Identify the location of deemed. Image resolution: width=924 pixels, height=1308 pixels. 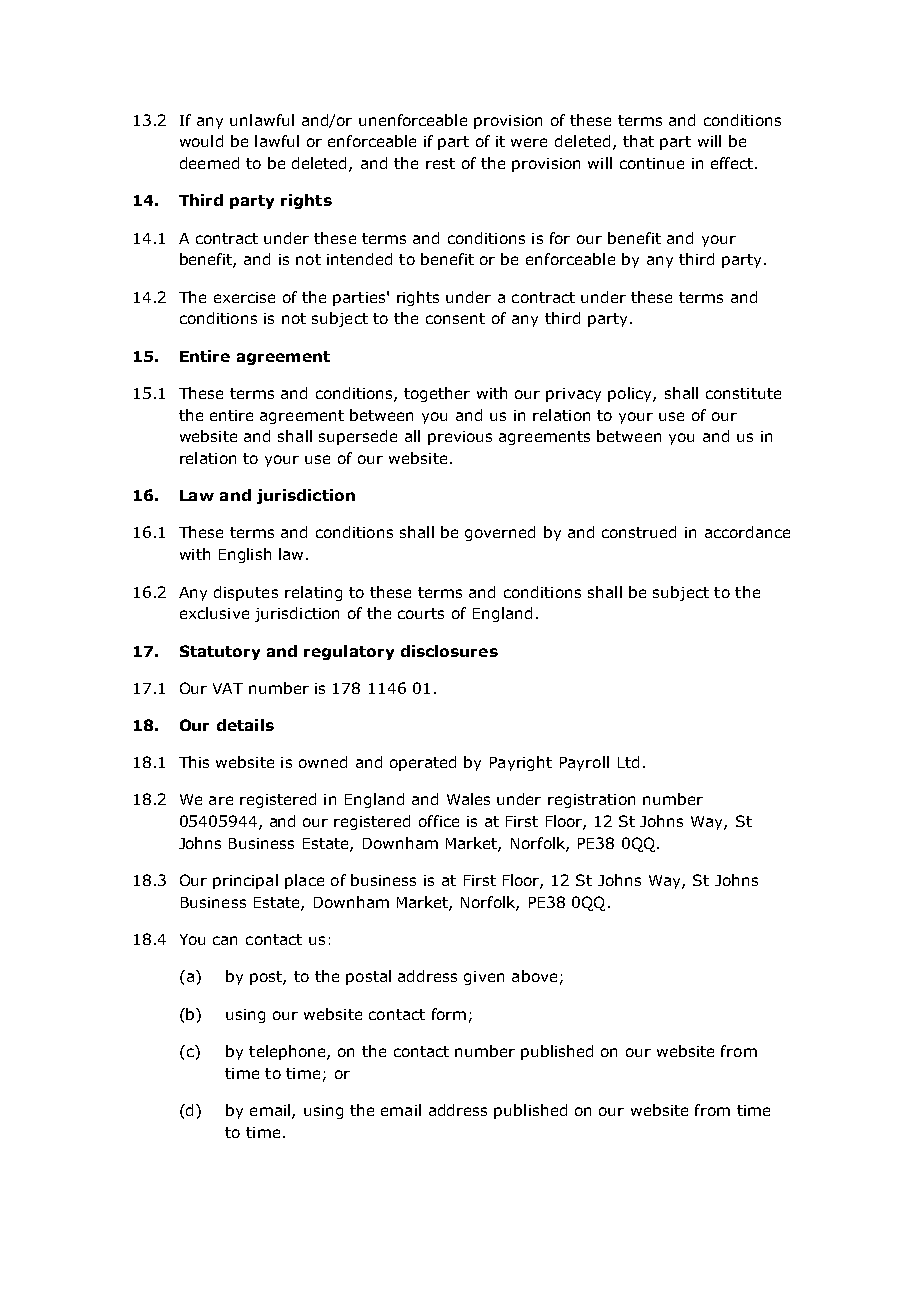
(209, 163).
